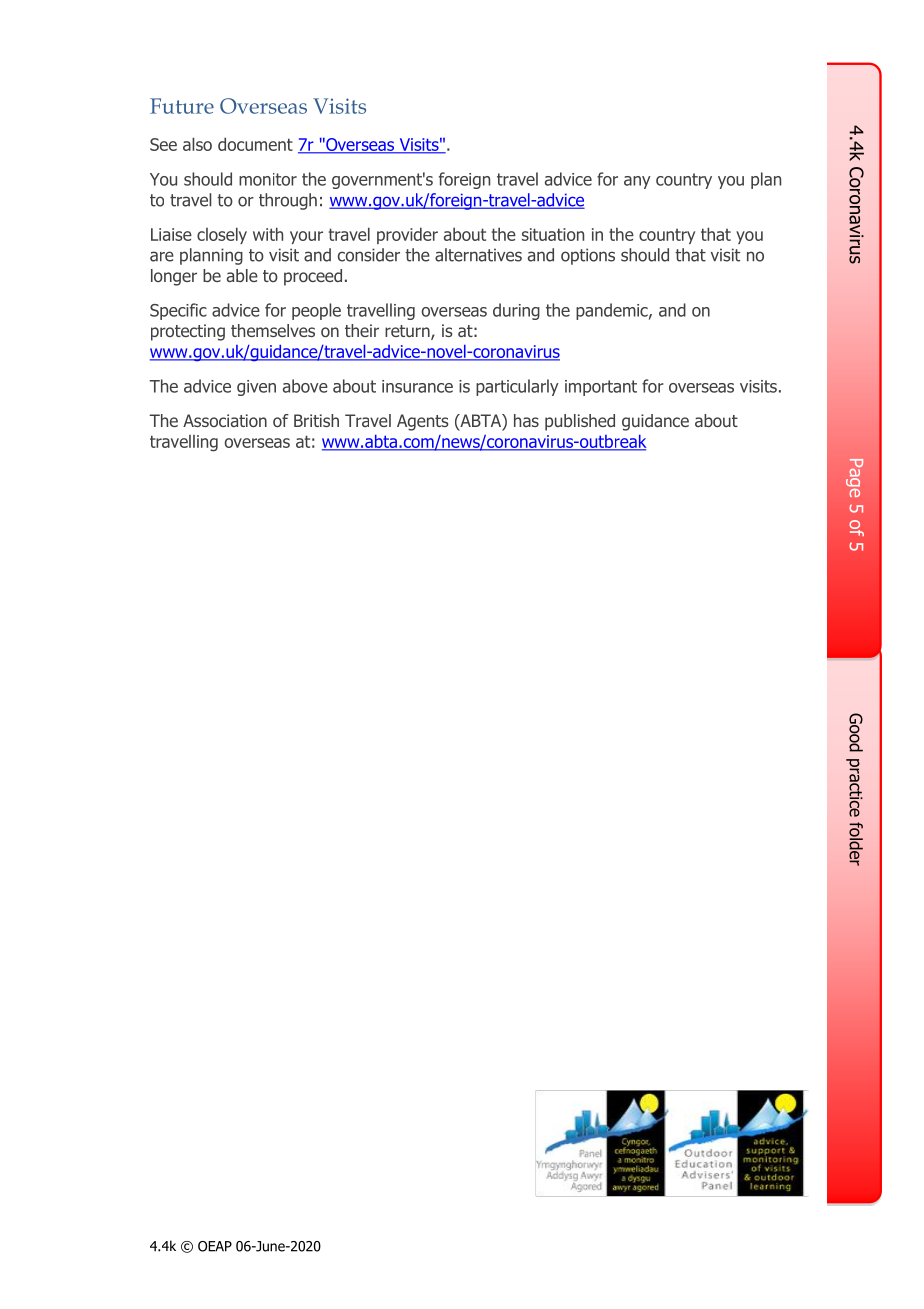 This screenshot has width=924, height=1309. I want to click on published, so click(580, 422).
